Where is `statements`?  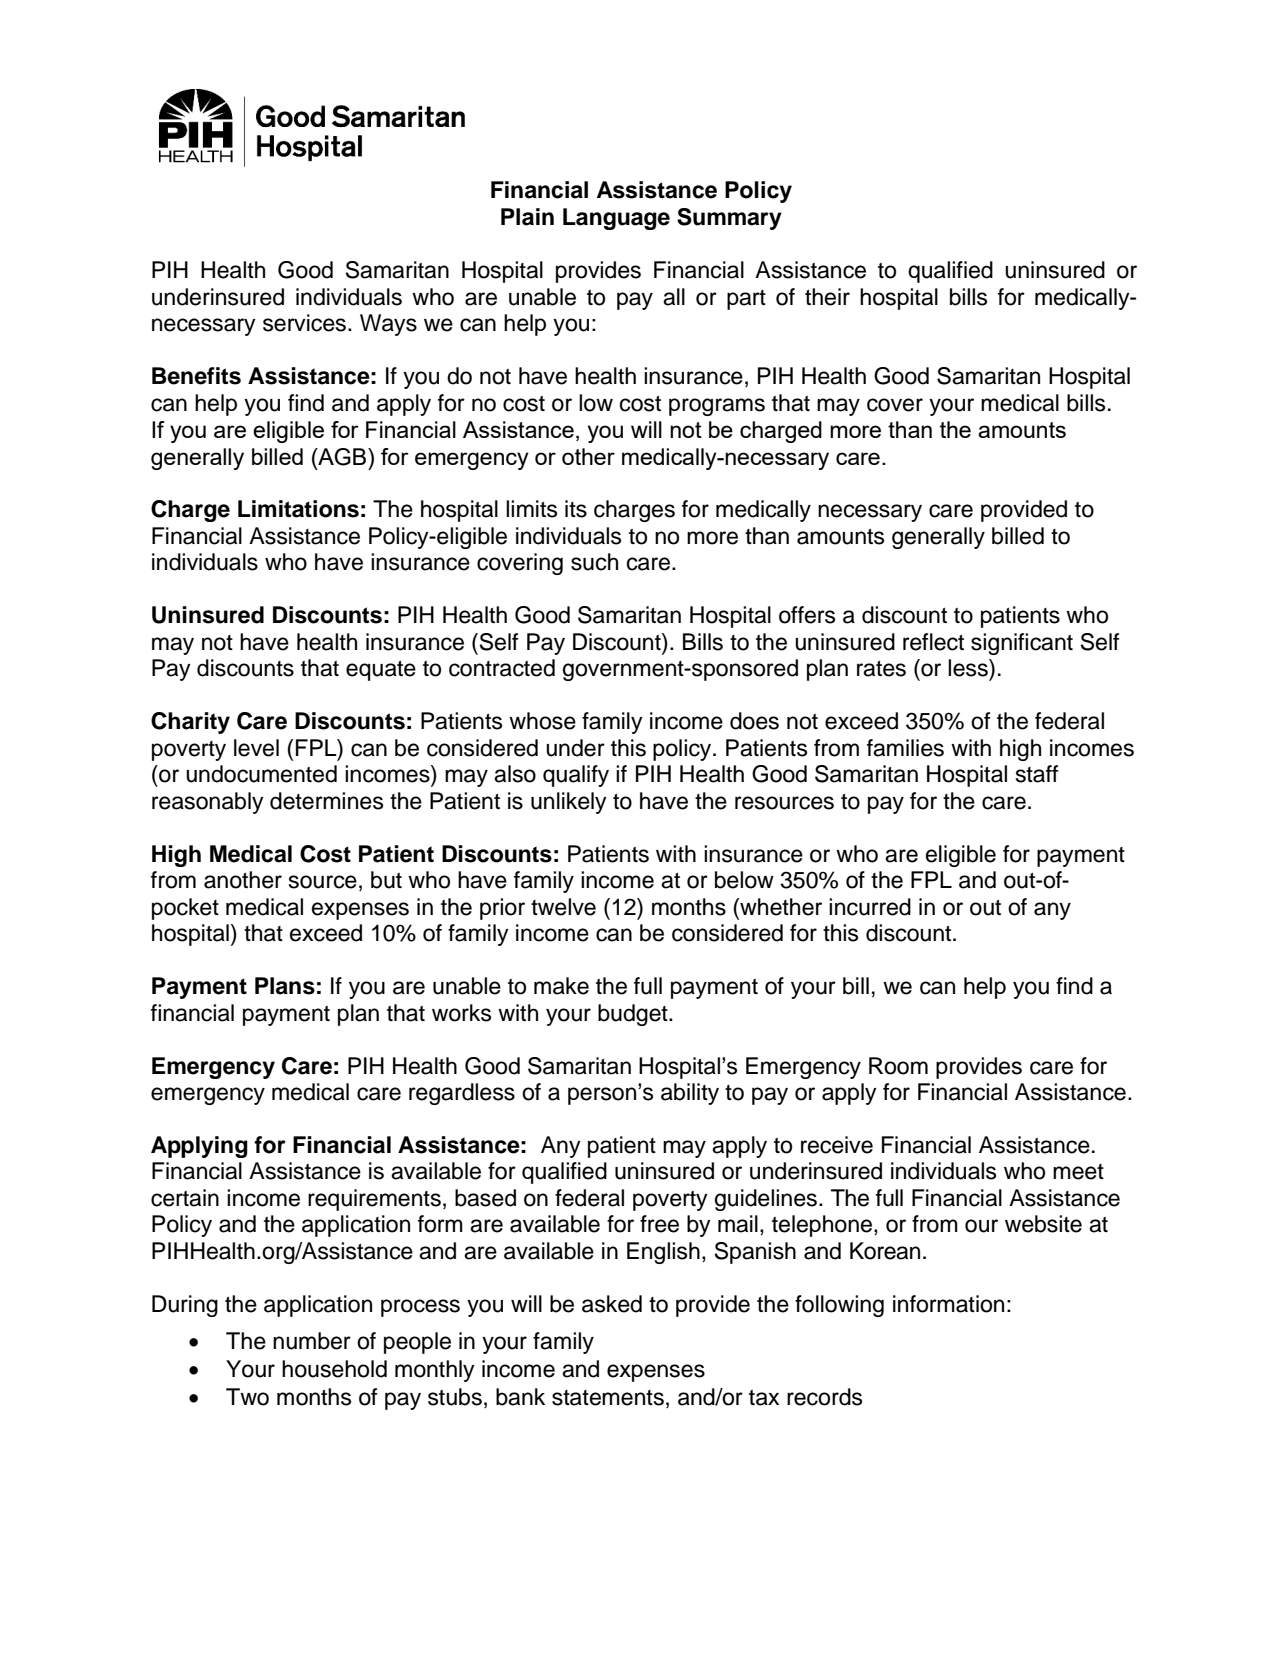
statements is located at coordinates (608, 1398).
